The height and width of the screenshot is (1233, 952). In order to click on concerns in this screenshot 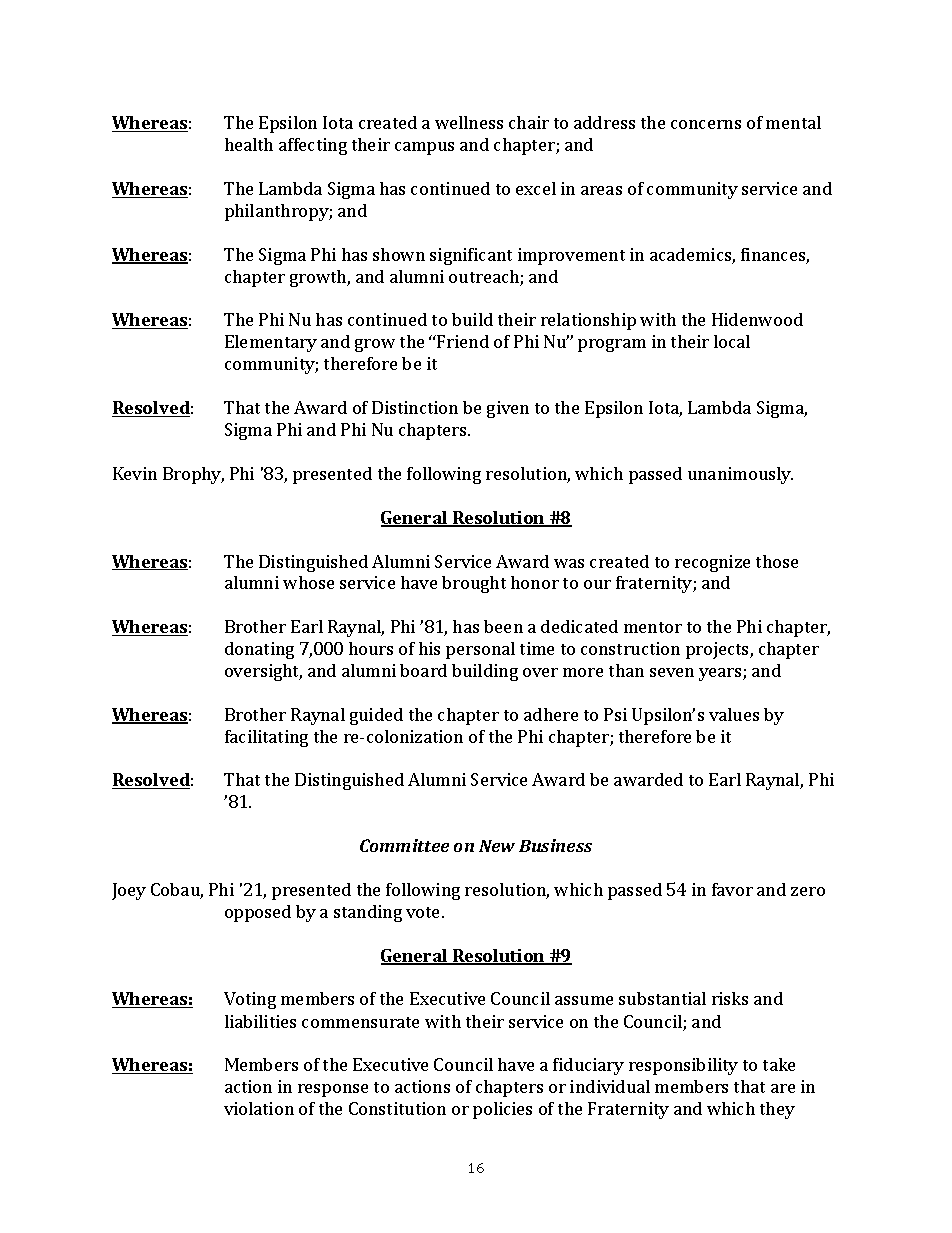, I will do `click(706, 124)`.
